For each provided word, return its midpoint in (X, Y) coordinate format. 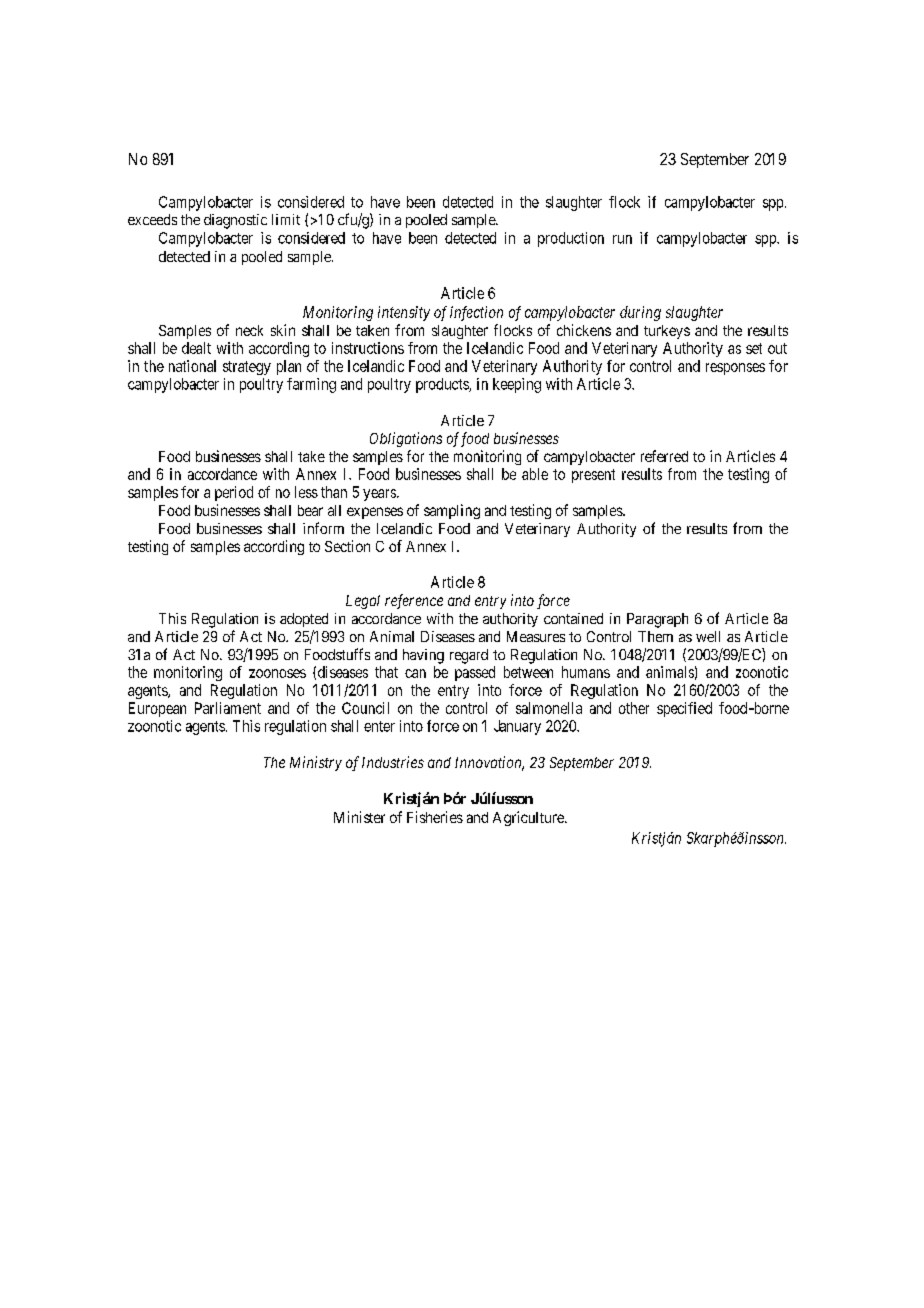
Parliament (228, 708)
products (443, 385)
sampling (452, 511)
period (234, 493)
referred (664, 456)
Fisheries (435, 817)
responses (735, 369)
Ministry (316, 763)
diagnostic (235, 221)
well (708, 636)
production (571, 239)
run (622, 239)
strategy (247, 368)
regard (469, 656)
